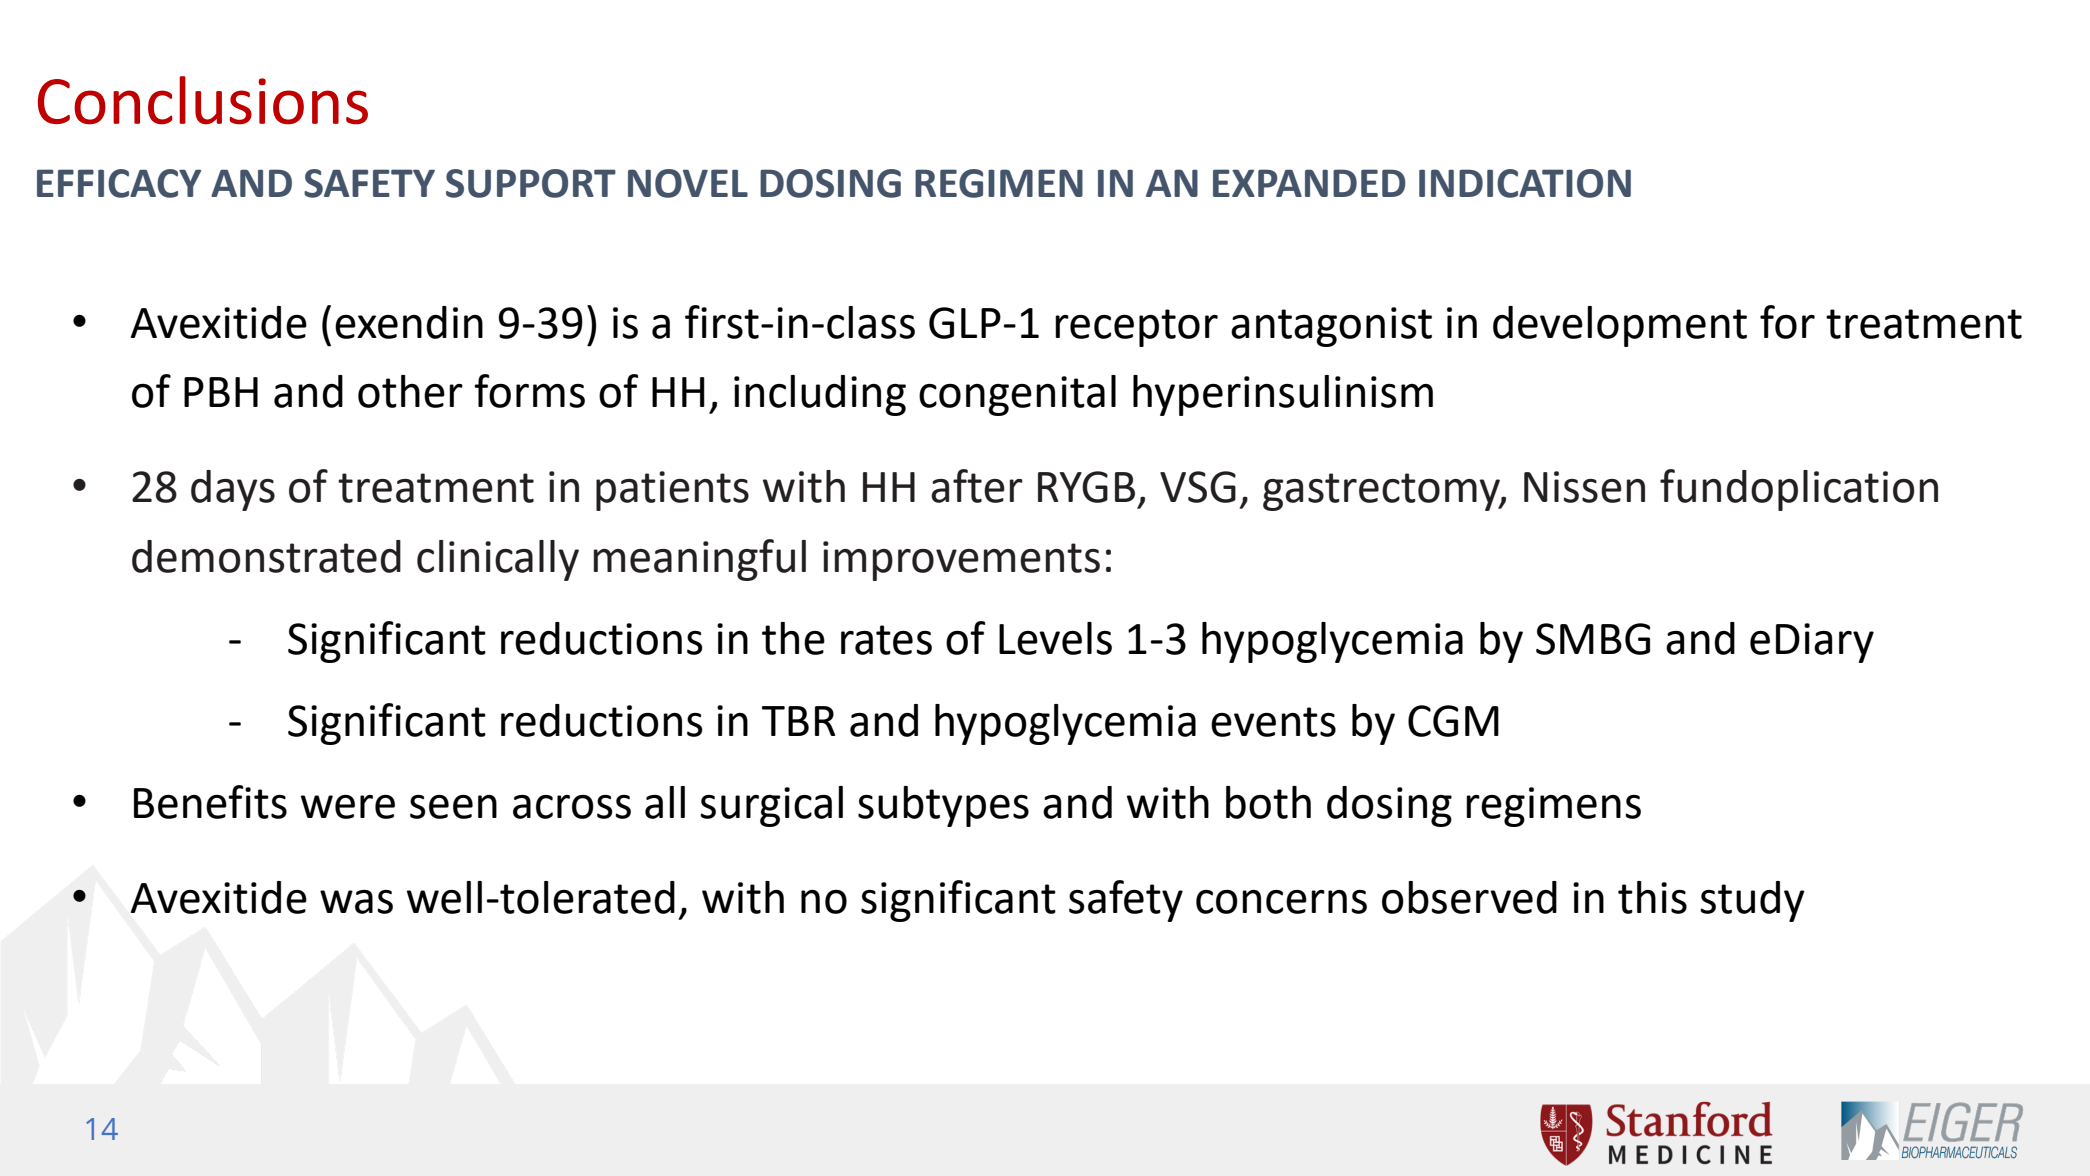 The width and height of the document is (2090, 1176). What do you see at coordinates (1198, 487) in the document?
I see `VSG` at bounding box center [1198, 487].
